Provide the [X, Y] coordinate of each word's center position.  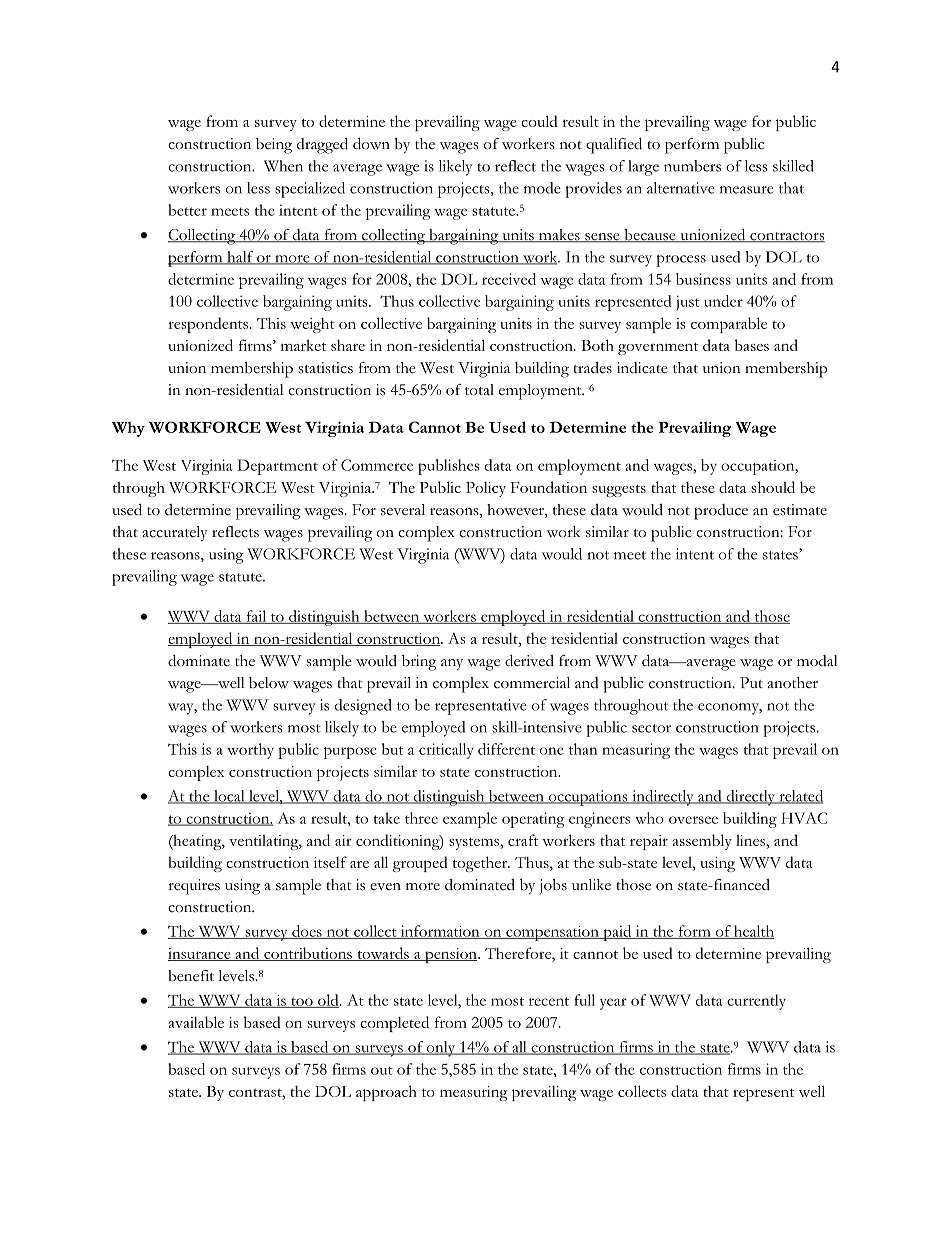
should [773, 487]
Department [277, 467]
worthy [250, 751]
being [274, 146]
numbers [692, 166]
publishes [448, 467]
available [196, 1022]
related [800, 797]
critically [446, 751]
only [441, 1049]
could [539, 121]
